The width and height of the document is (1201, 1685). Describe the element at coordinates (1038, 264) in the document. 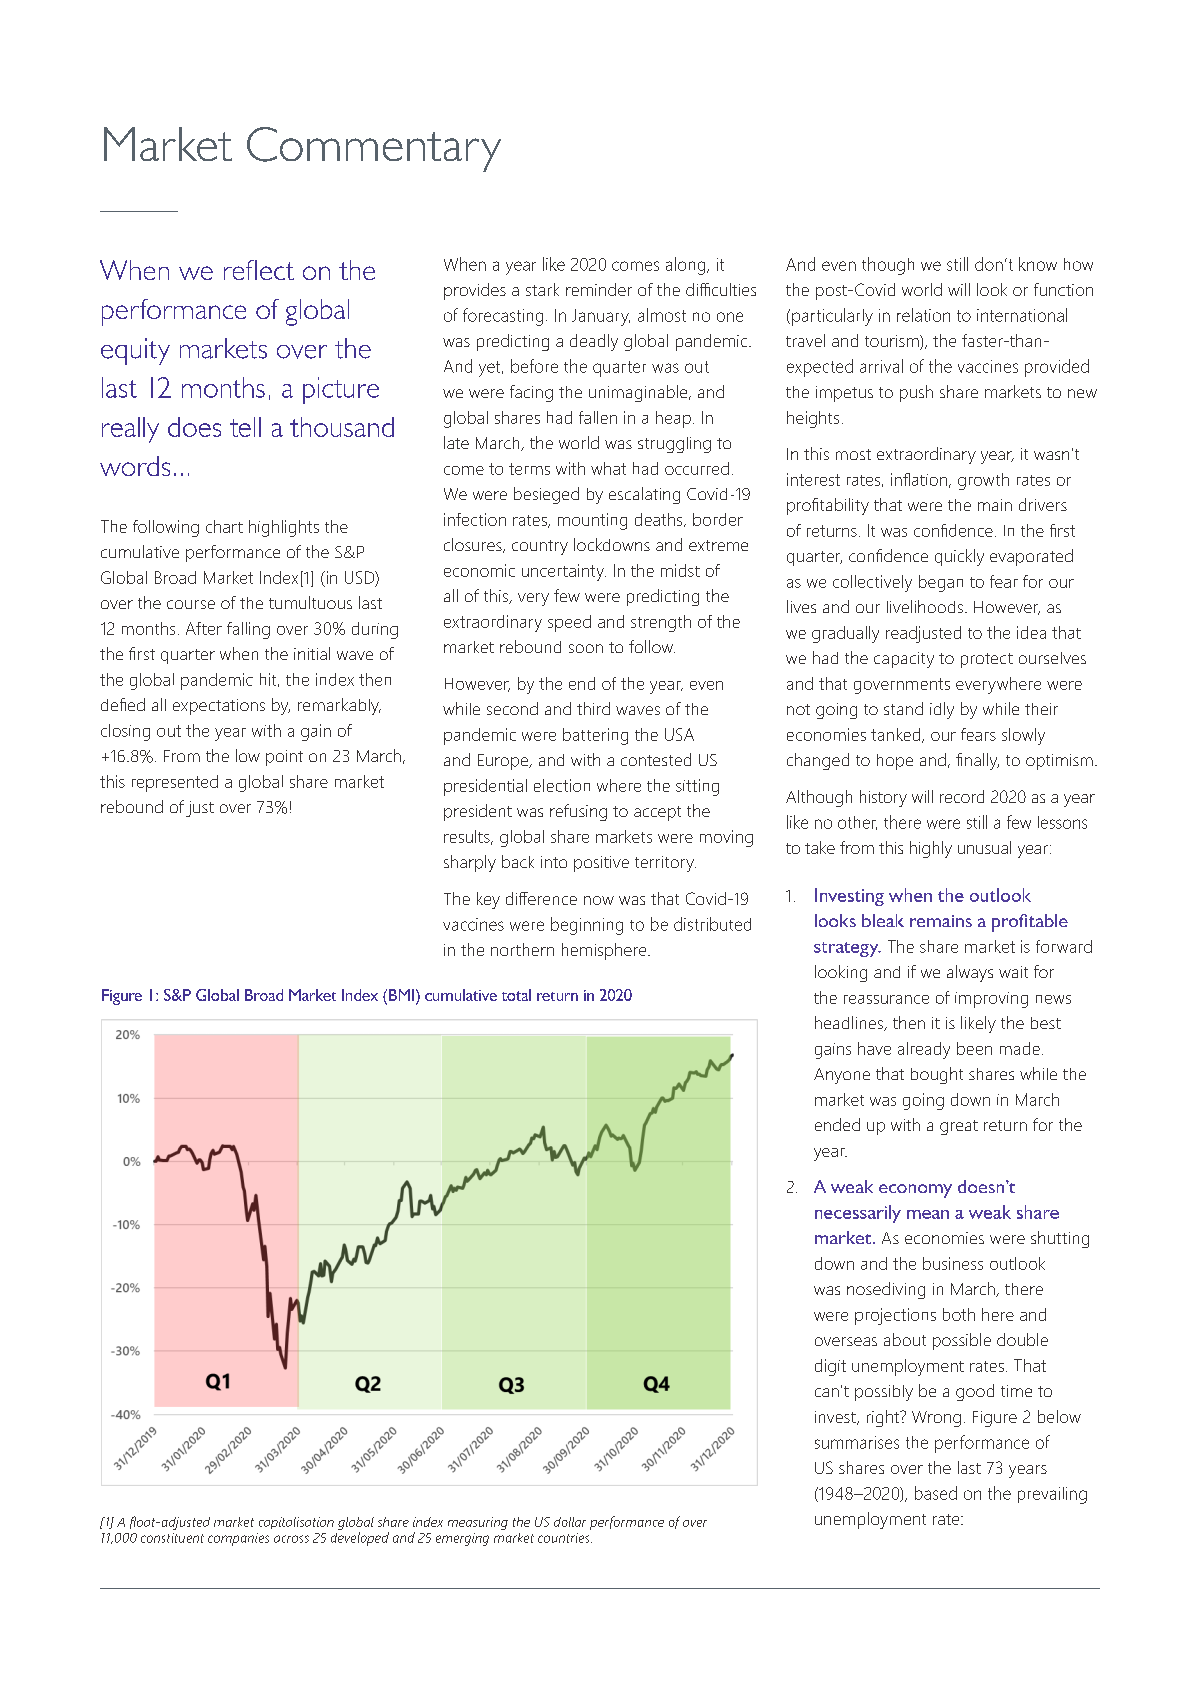

I see `know` at that location.
